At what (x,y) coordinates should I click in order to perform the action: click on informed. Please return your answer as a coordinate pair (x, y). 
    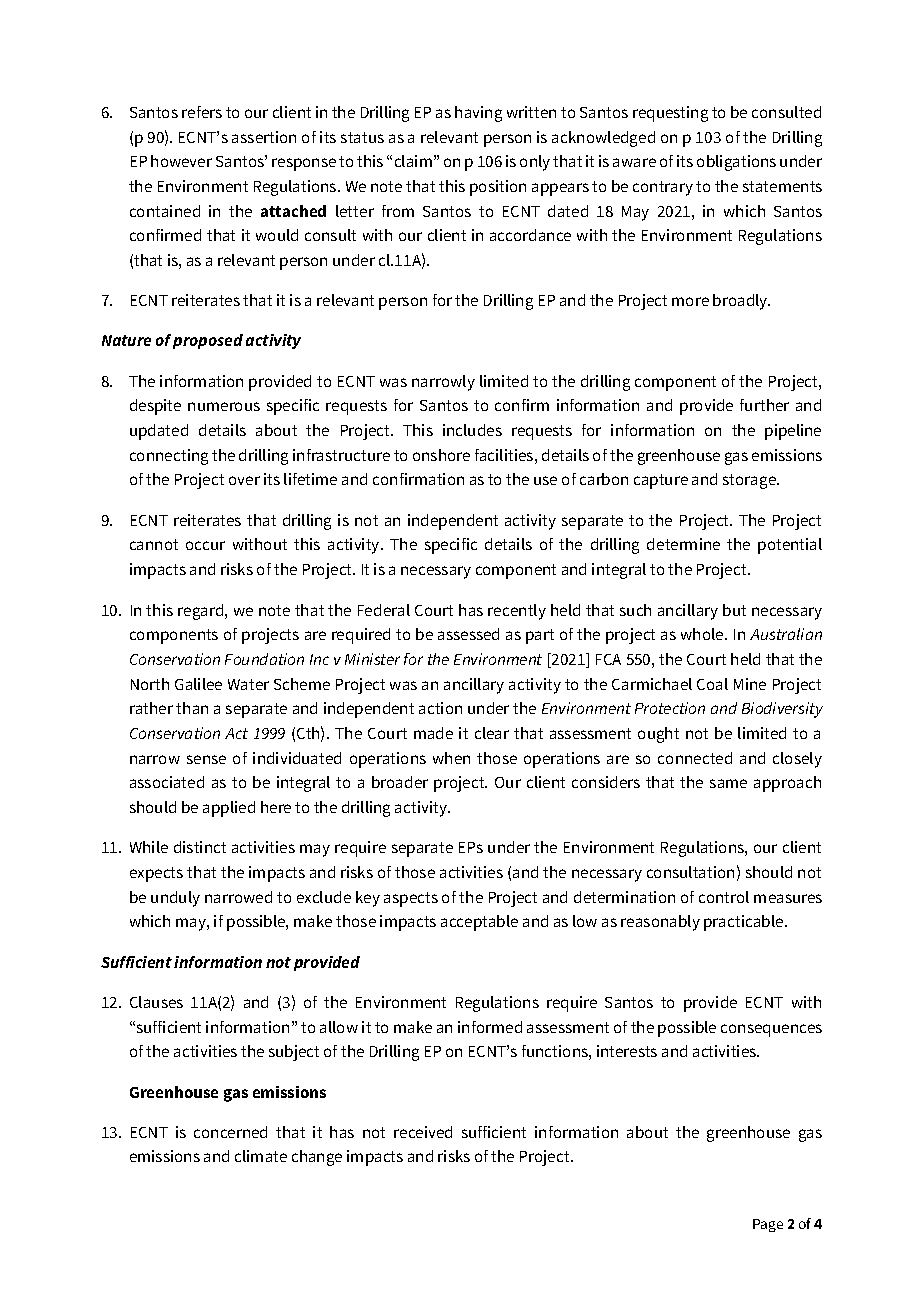
    Looking at the image, I should click on (490, 1027).
